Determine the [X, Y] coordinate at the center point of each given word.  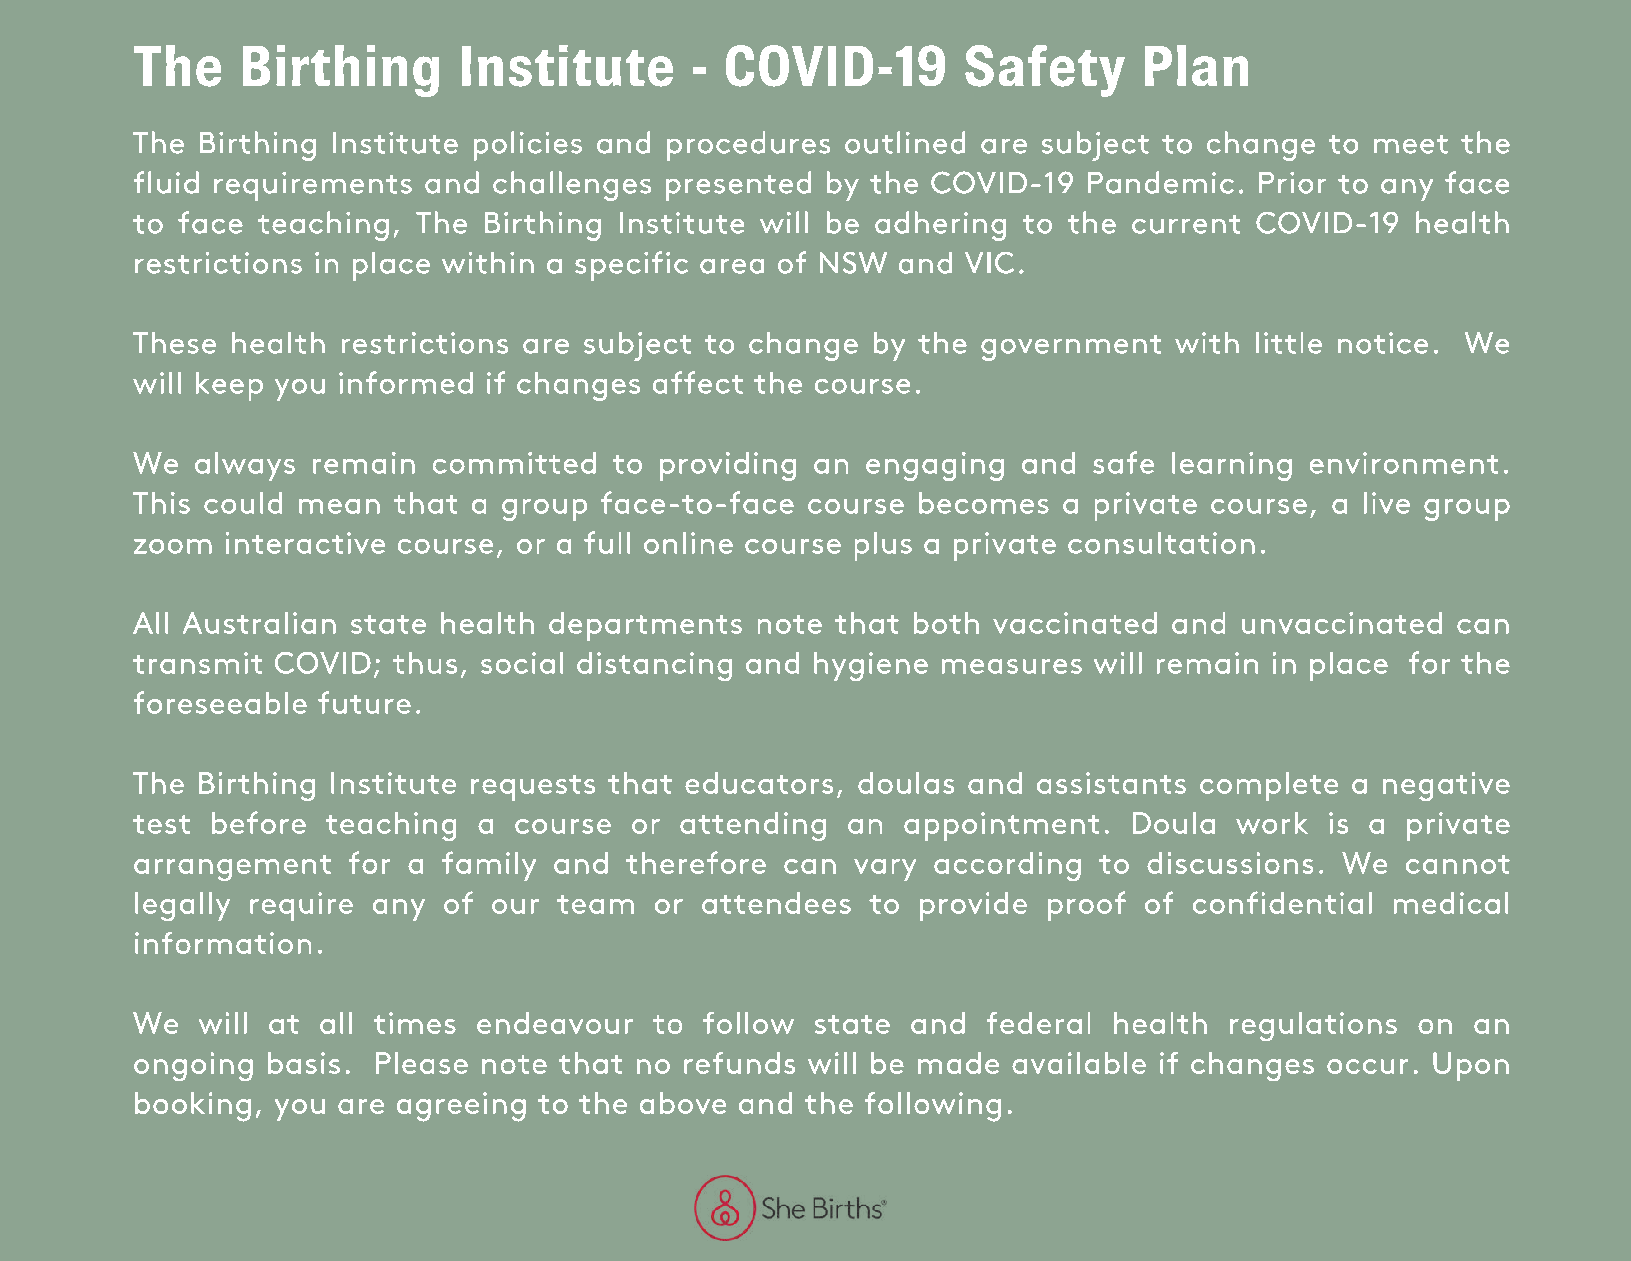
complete [1269, 786]
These [174, 343]
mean [339, 506]
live [1387, 503]
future [364, 702]
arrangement [232, 868]
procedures [748, 146]
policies [528, 146]
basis [304, 1063]
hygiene [871, 666]
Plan [1196, 65]
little [1289, 343]
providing [728, 466]
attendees [776, 903]
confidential [1282, 902]
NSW [853, 263]
